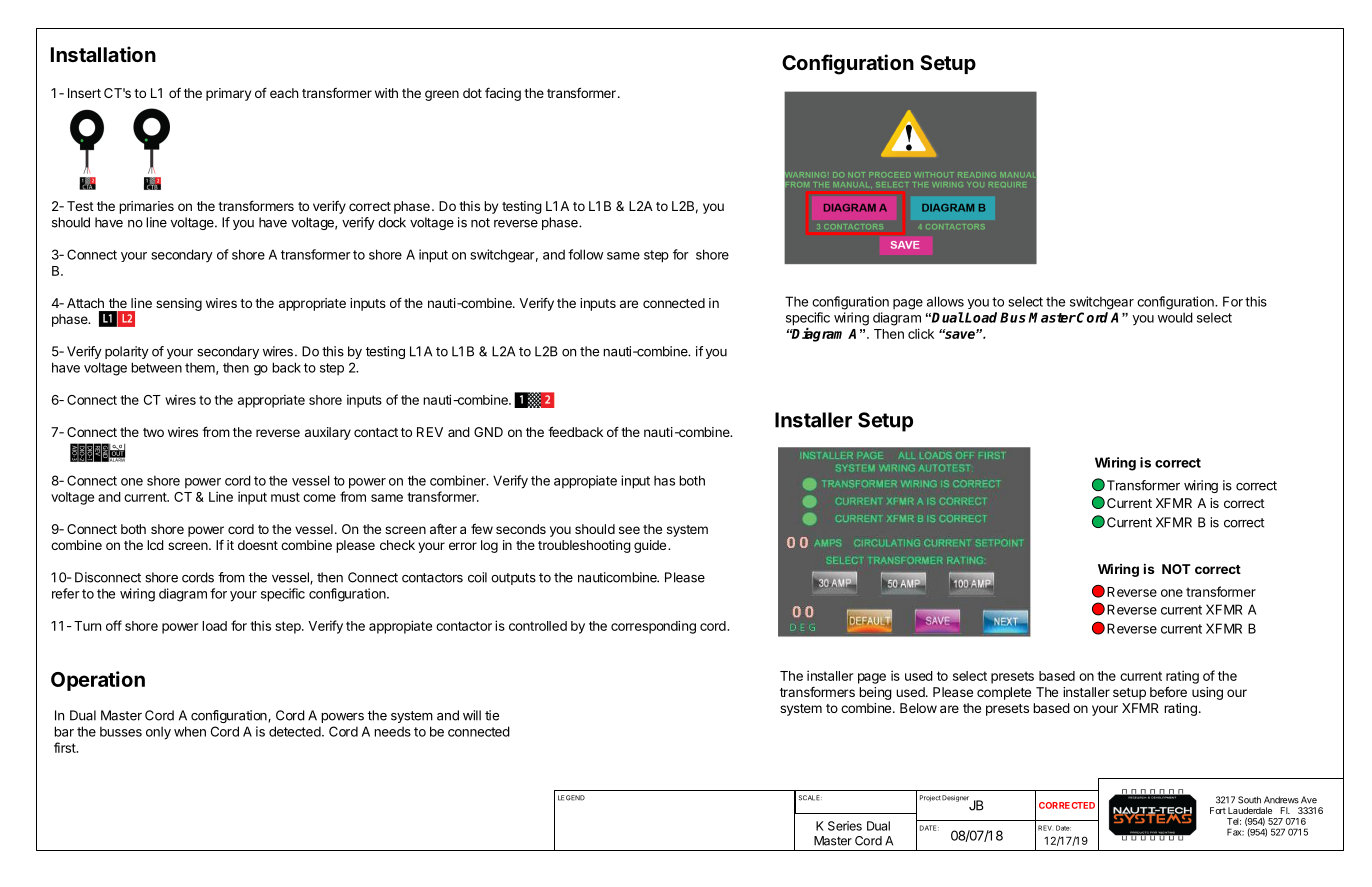  Describe the element at coordinates (228, 94) in the screenshot. I see `primary` at that location.
